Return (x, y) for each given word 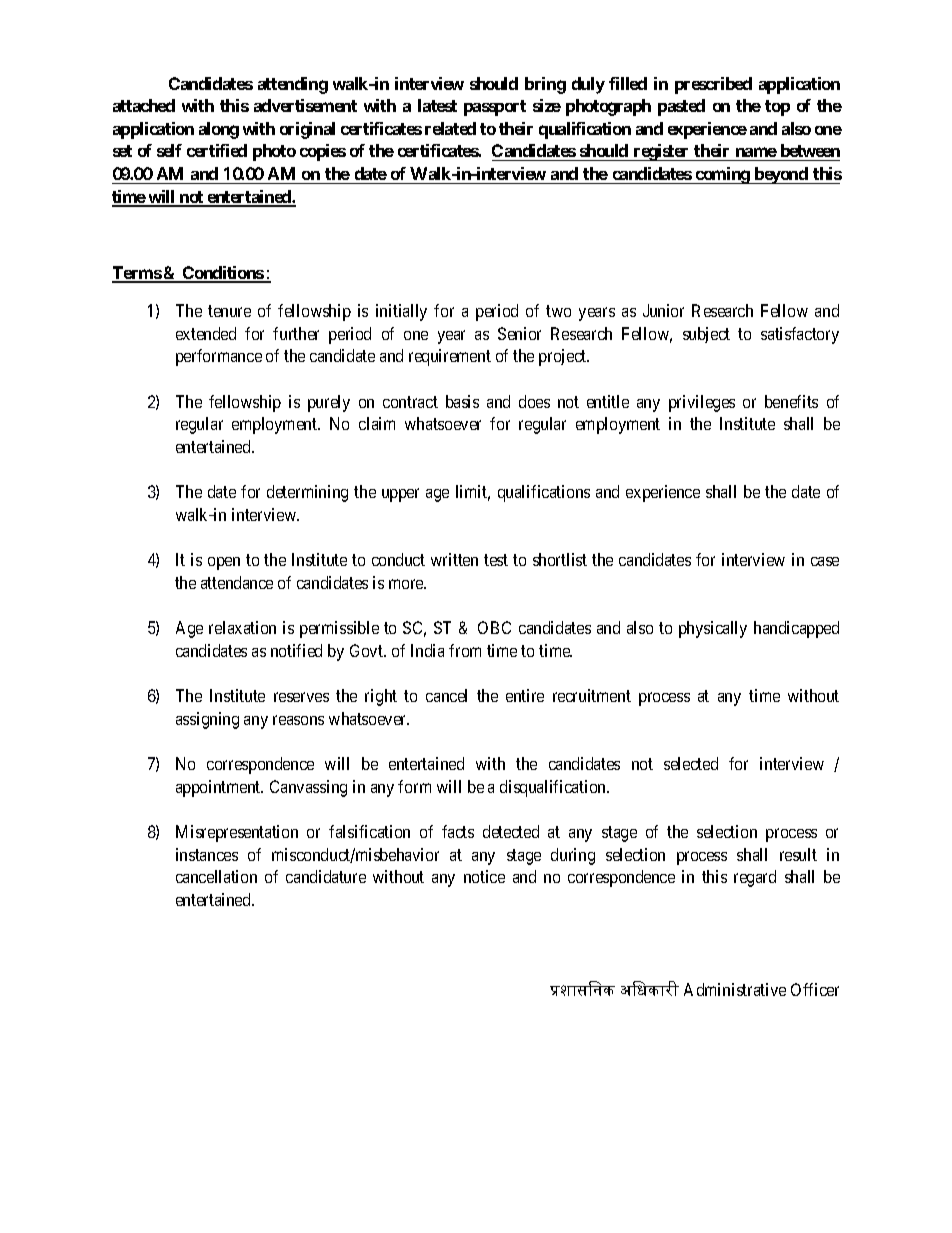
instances (207, 854)
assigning (207, 720)
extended (206, 333)
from (465, 650)
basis (462, 401)
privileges (702, 403)
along (219, 130)
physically (713, 629)
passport (495, 108)
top (777, 108)
